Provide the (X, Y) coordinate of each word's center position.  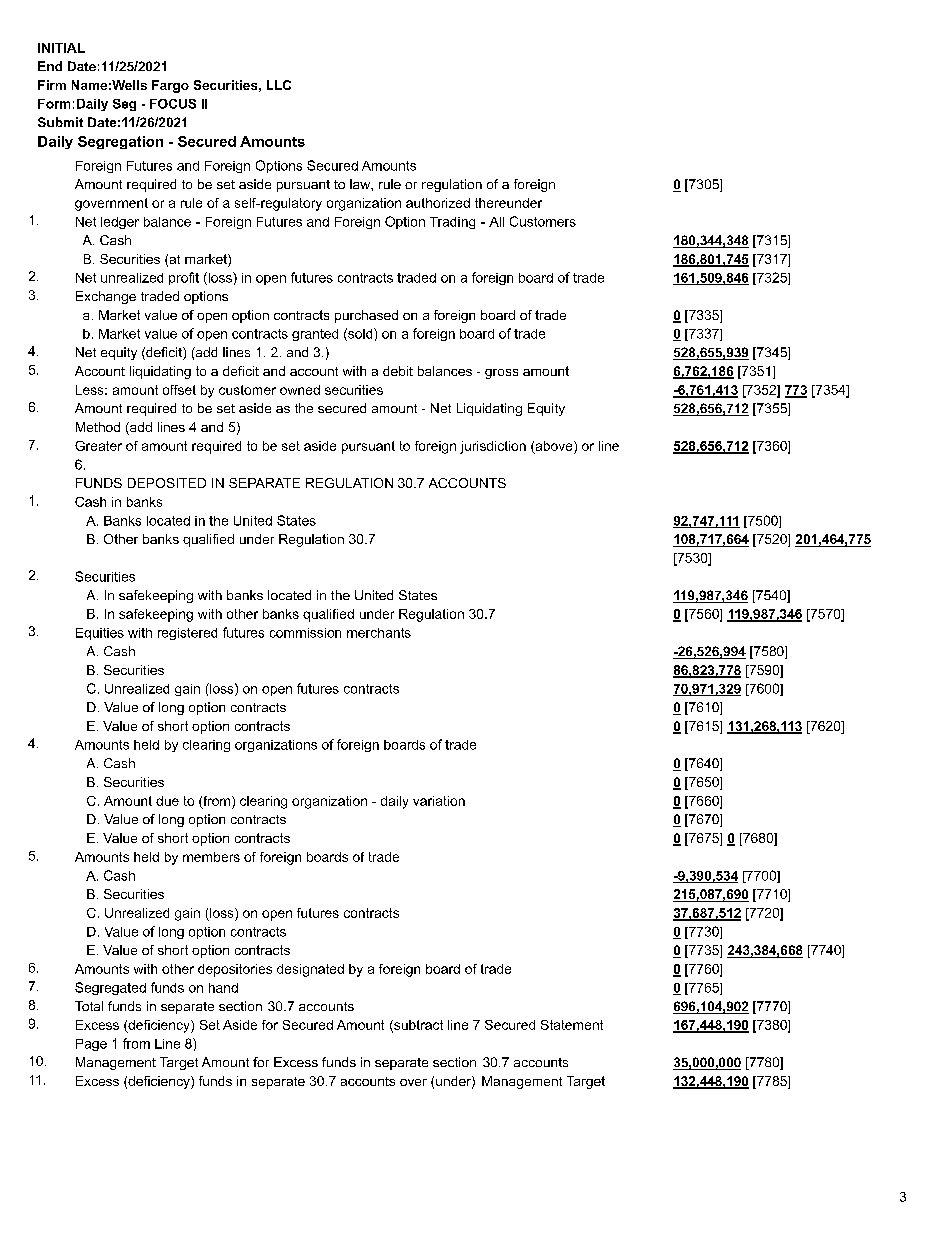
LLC (279, 85)
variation (439, 801)
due (167, 801)
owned (300, 390)
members (211, 857)
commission (305, 633)
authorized (438, 203)
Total (89, 1006)
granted (315, 335)
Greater (98, 446)
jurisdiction (493, 447)
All (496, 222)
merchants (379, 633)
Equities (100, 634)
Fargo (170, 86)
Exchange (106, 297)
